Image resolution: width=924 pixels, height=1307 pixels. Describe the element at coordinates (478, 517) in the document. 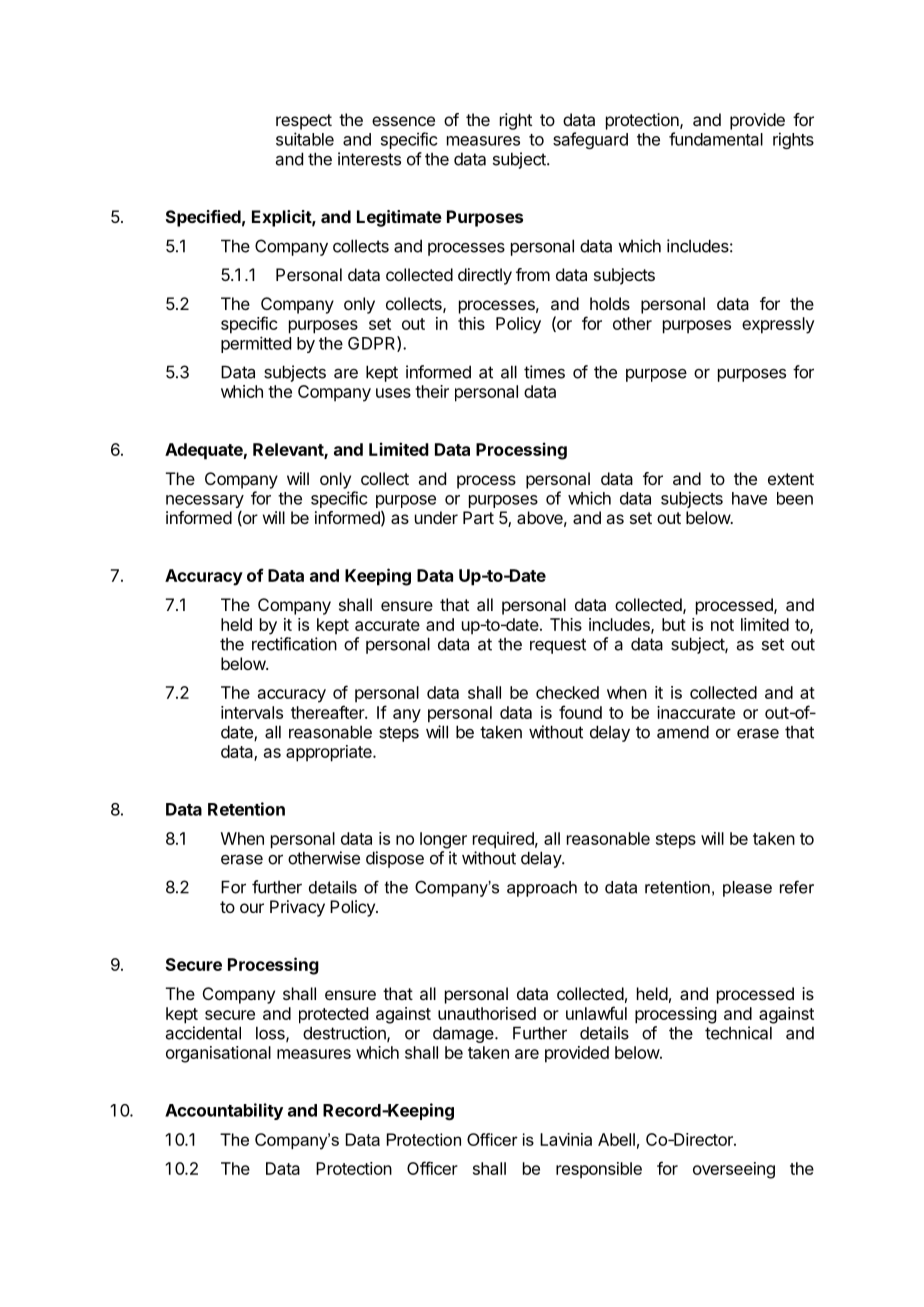

I see `Part` at that location.
